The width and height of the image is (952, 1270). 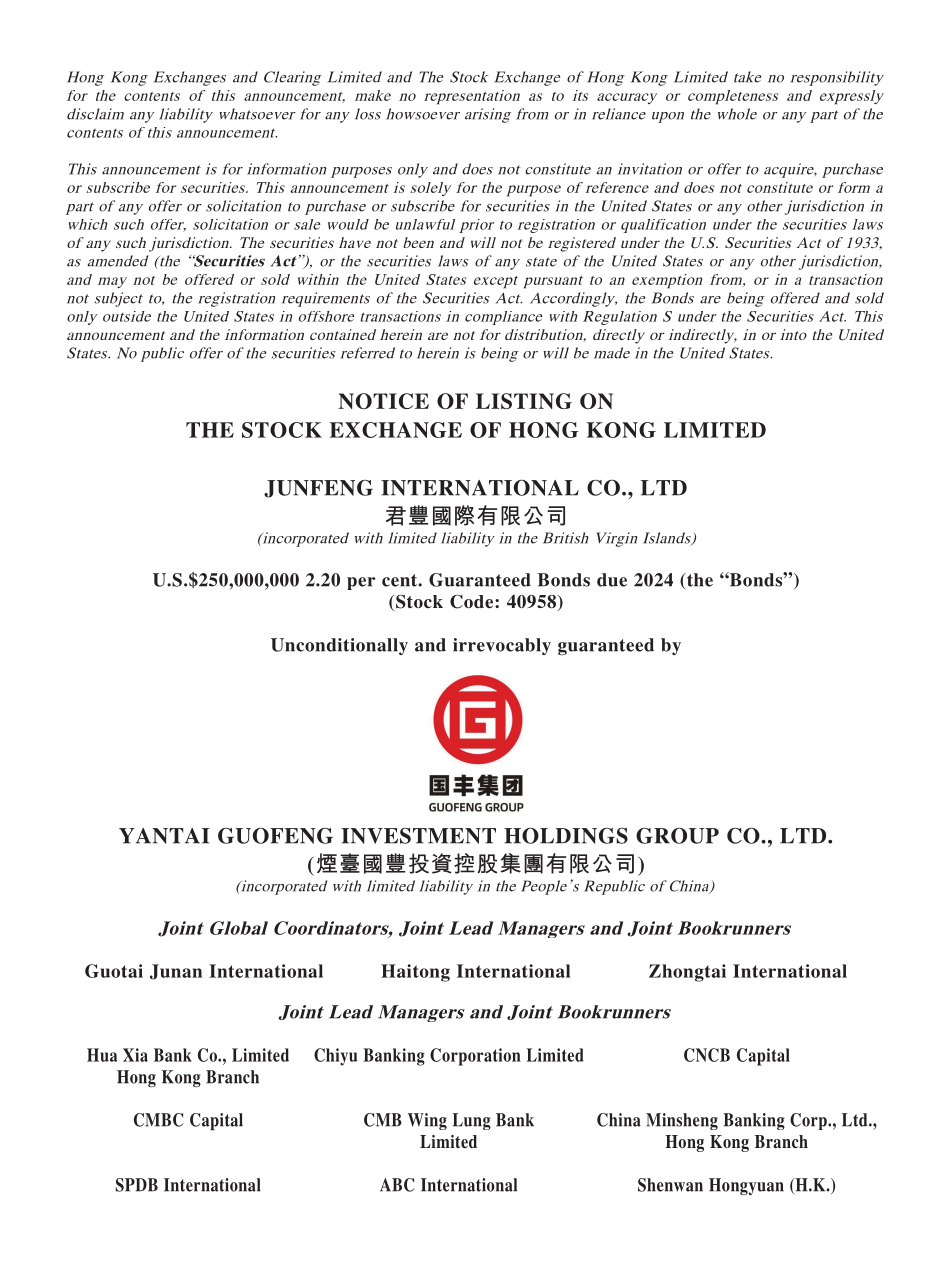 I want to click on GROUP, so click(x=677, y=836).
